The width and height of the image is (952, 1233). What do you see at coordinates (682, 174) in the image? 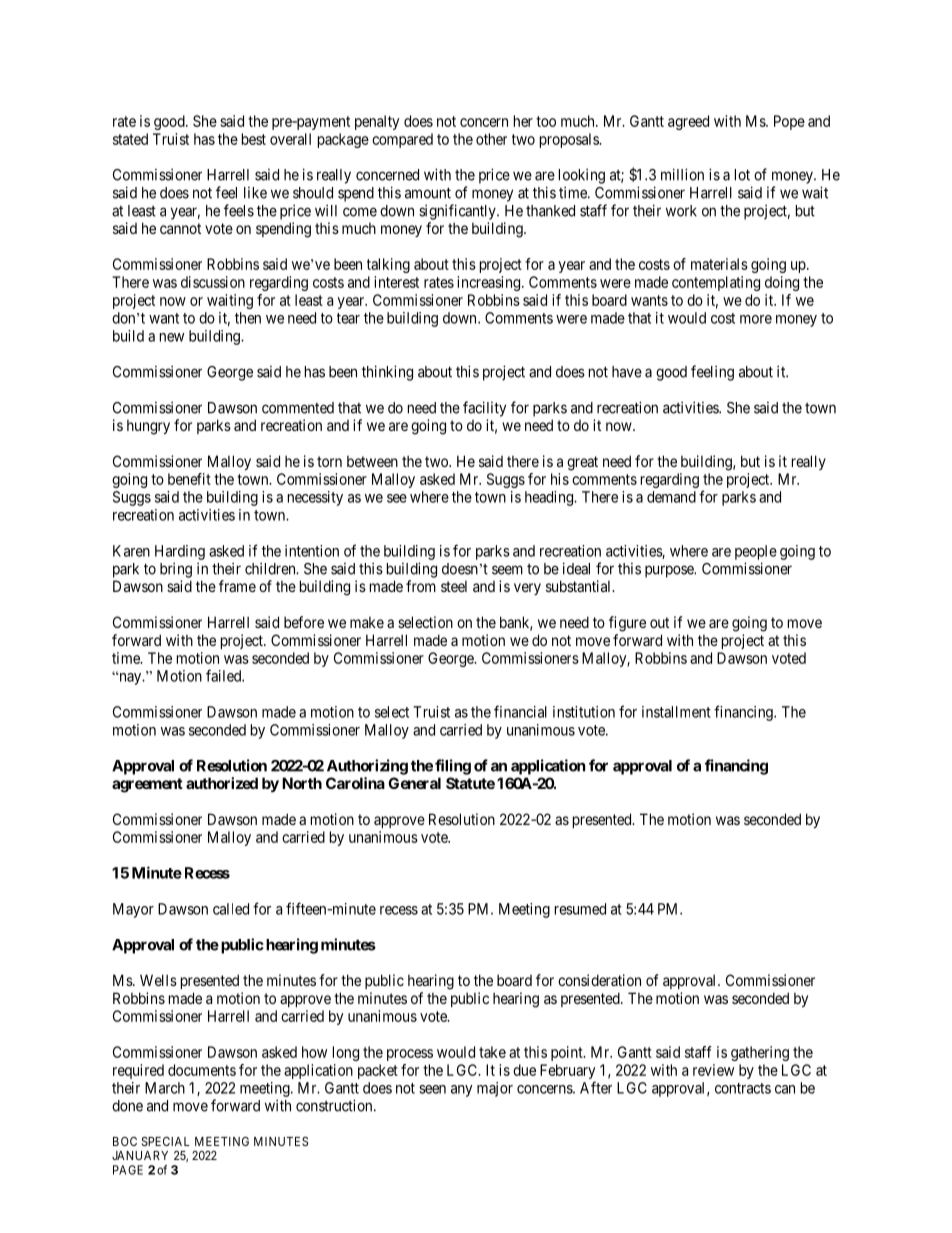
I see `million` at bounding box center [682, 174].
